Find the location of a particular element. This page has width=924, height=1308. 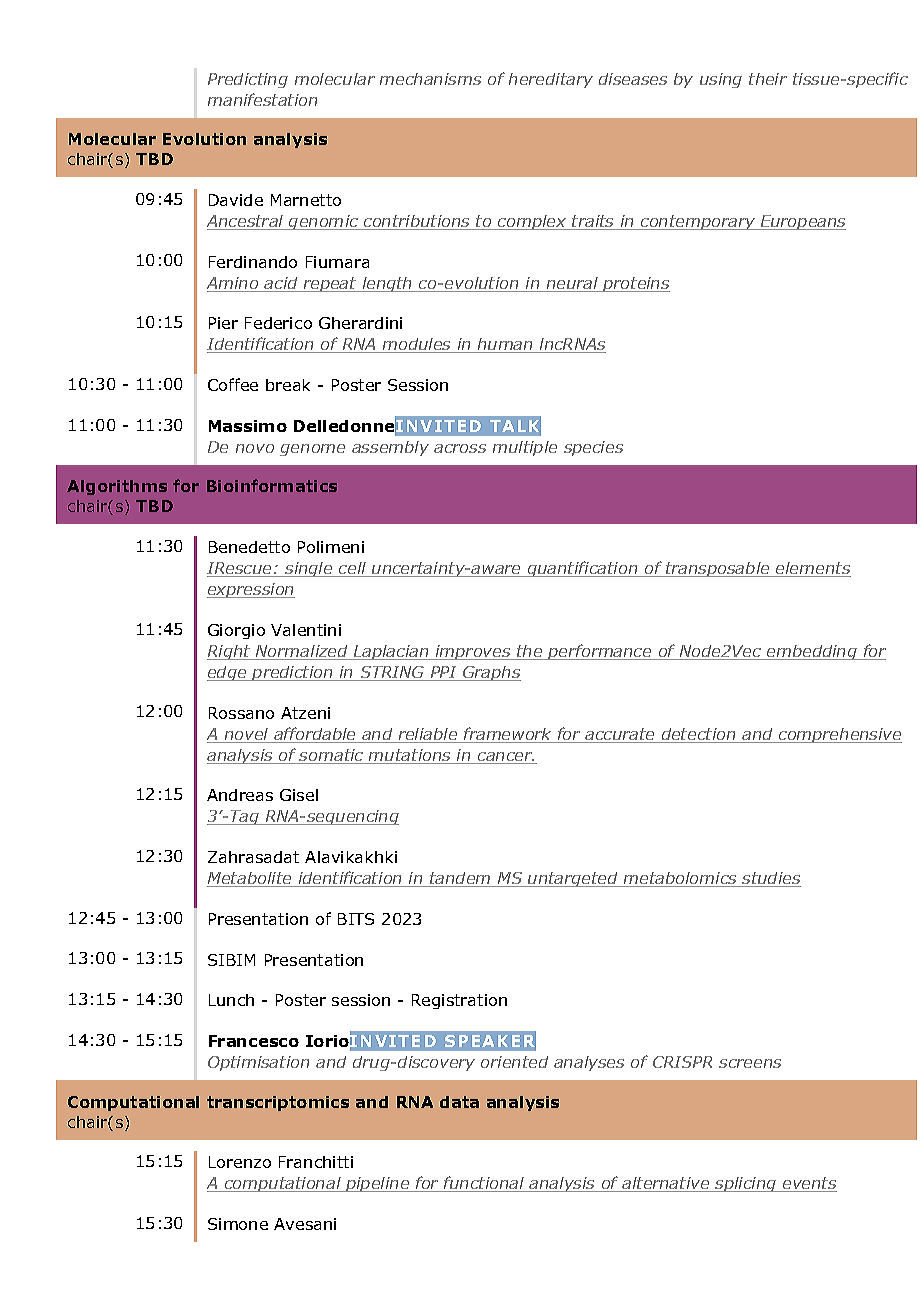

their is located at coordinates (768, 79).
